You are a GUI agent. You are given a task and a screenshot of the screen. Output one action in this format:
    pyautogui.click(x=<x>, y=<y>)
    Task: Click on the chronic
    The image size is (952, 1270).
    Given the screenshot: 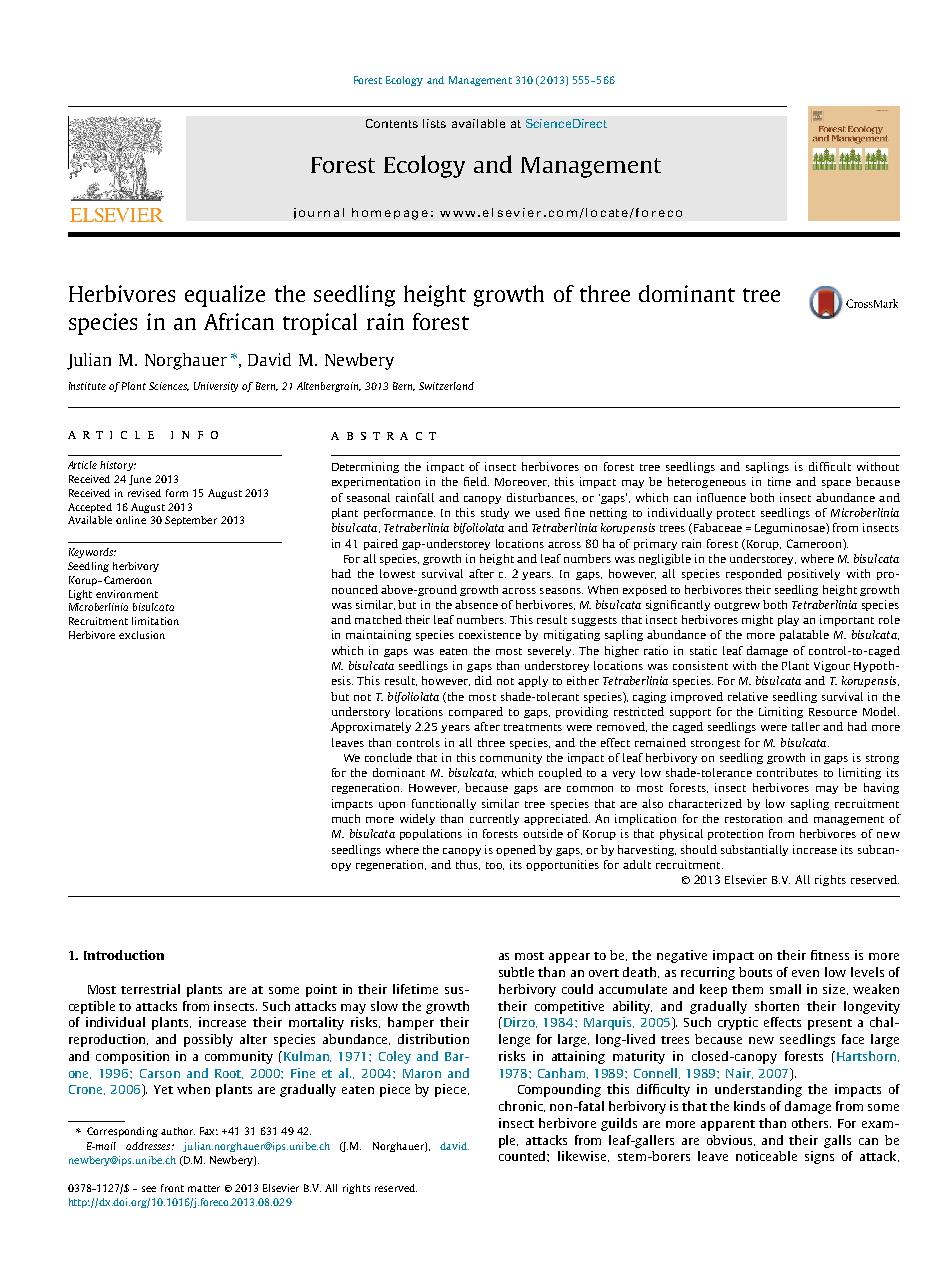 What is the action you would take?
    pyautogui.click(x=522, y=1106)
